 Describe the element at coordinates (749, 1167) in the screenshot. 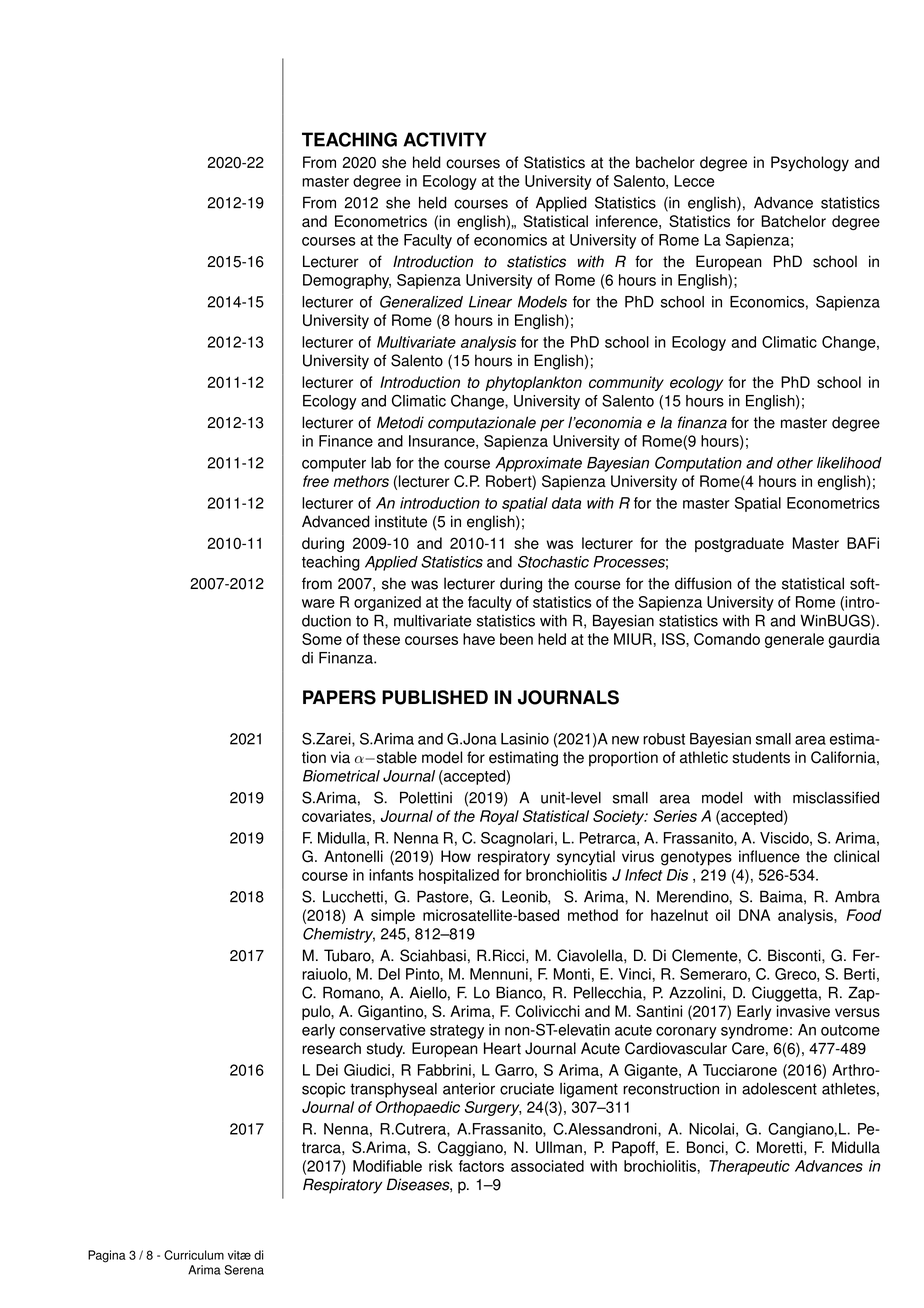

I see `Therapeutic` at that location.
